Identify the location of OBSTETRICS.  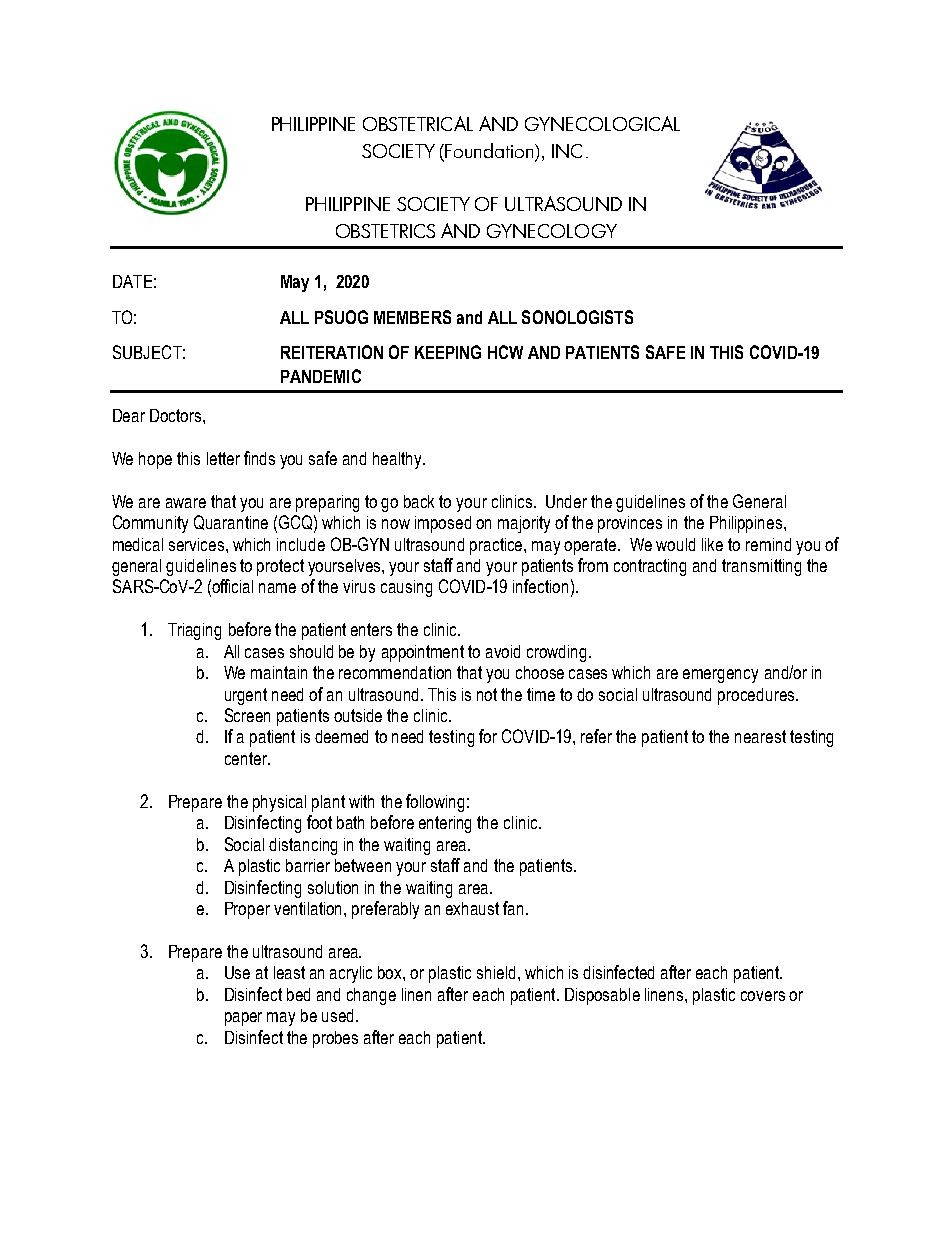
(385, 231).
